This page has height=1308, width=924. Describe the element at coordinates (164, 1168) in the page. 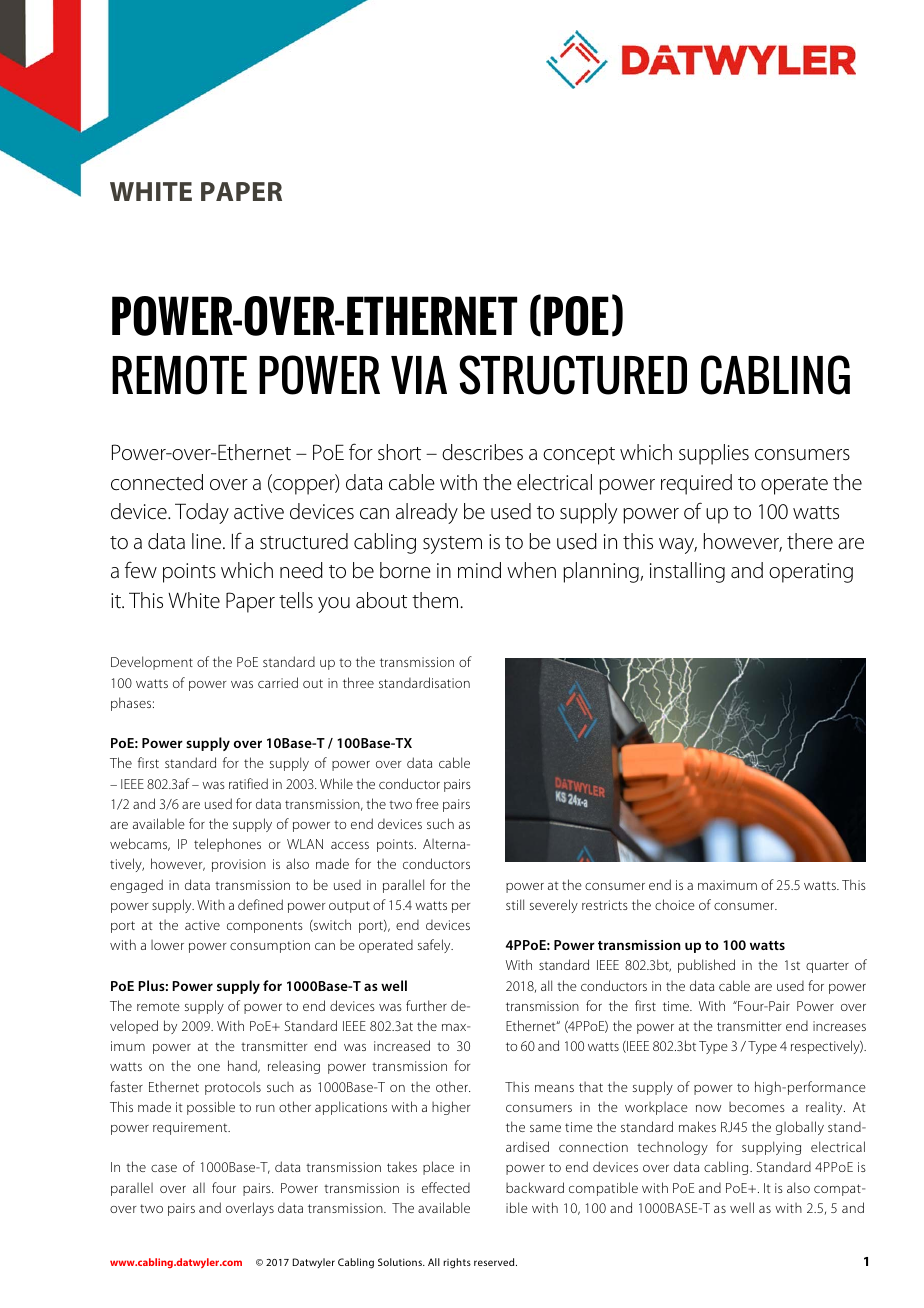

I see `case` at that location.
